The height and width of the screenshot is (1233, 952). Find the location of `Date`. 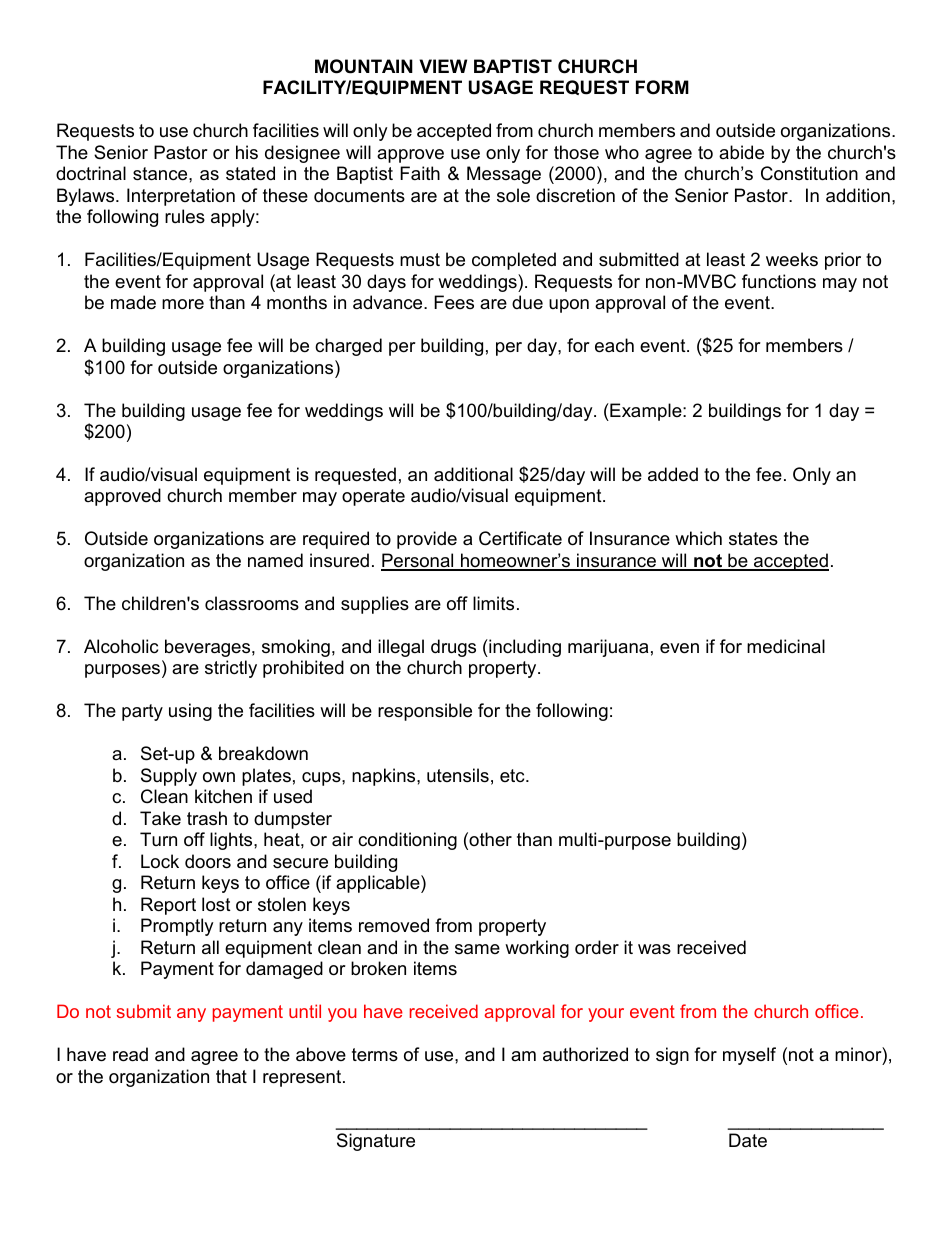

Date is located at coordinates (748, 1140).
